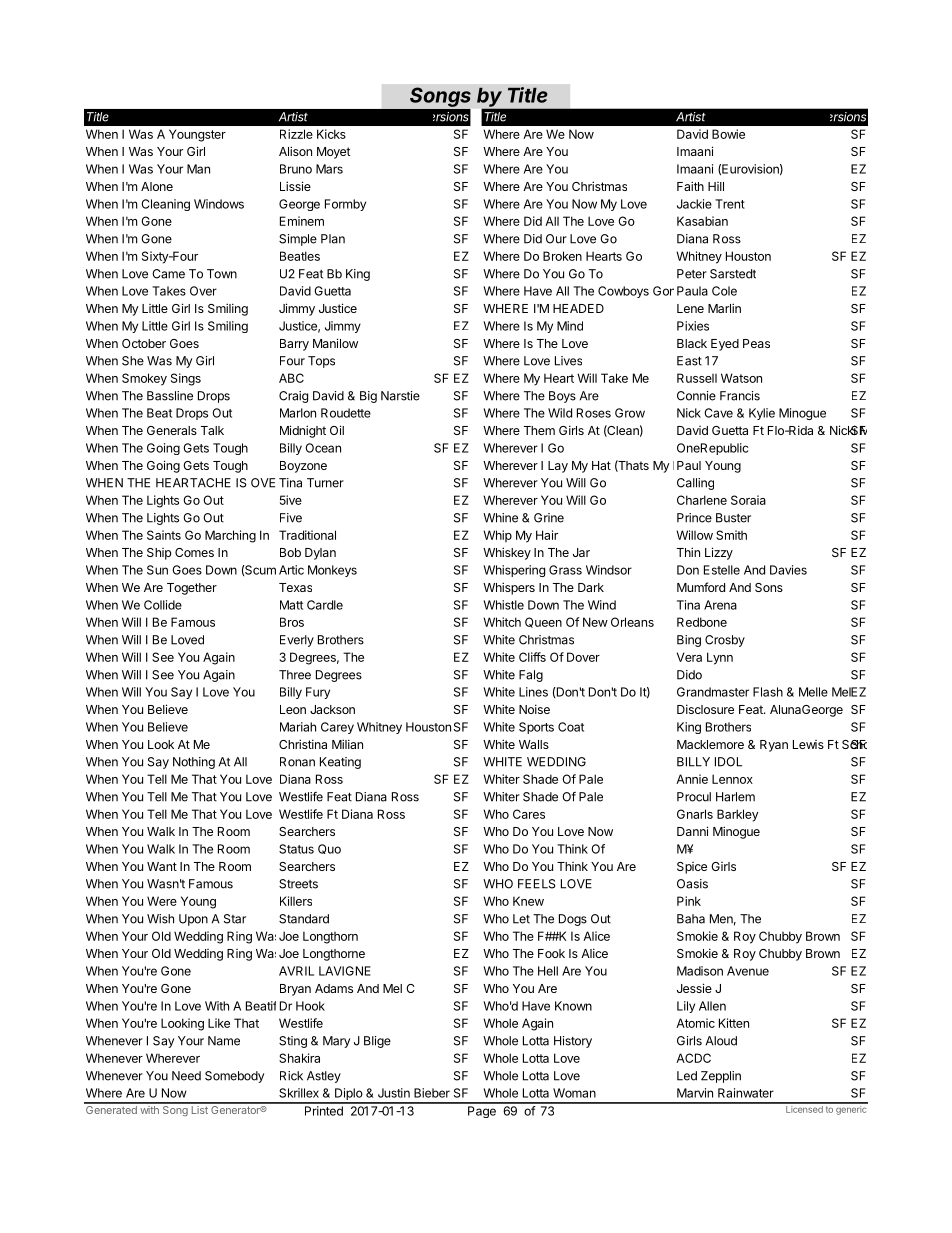 This screenshot has height=1233, width=952. Describe the element at coordinates (234, 1077) in the screenshot. I see `Somebody` at that location.
